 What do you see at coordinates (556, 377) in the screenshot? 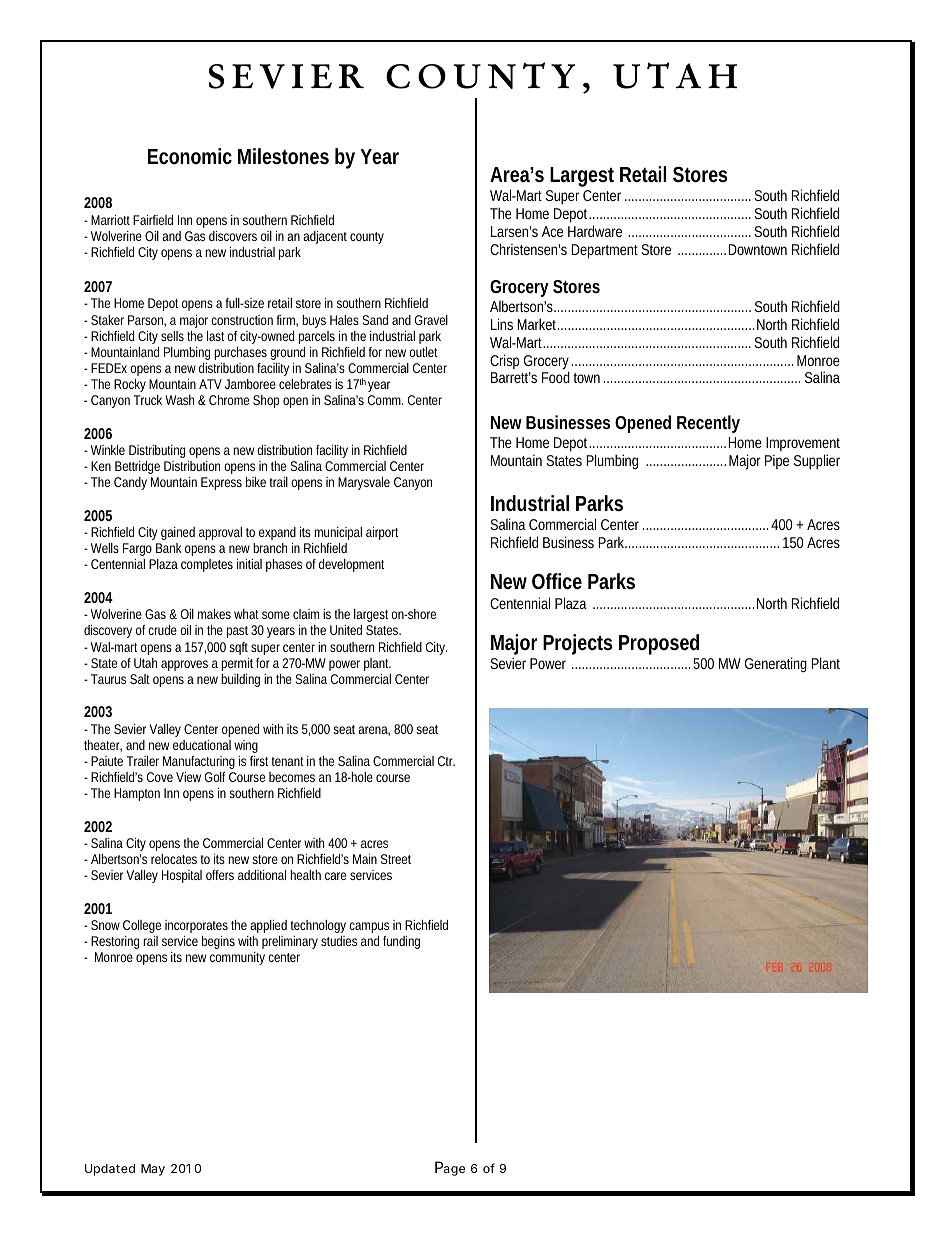
I see `Food` at bounding box center [556, 377].
